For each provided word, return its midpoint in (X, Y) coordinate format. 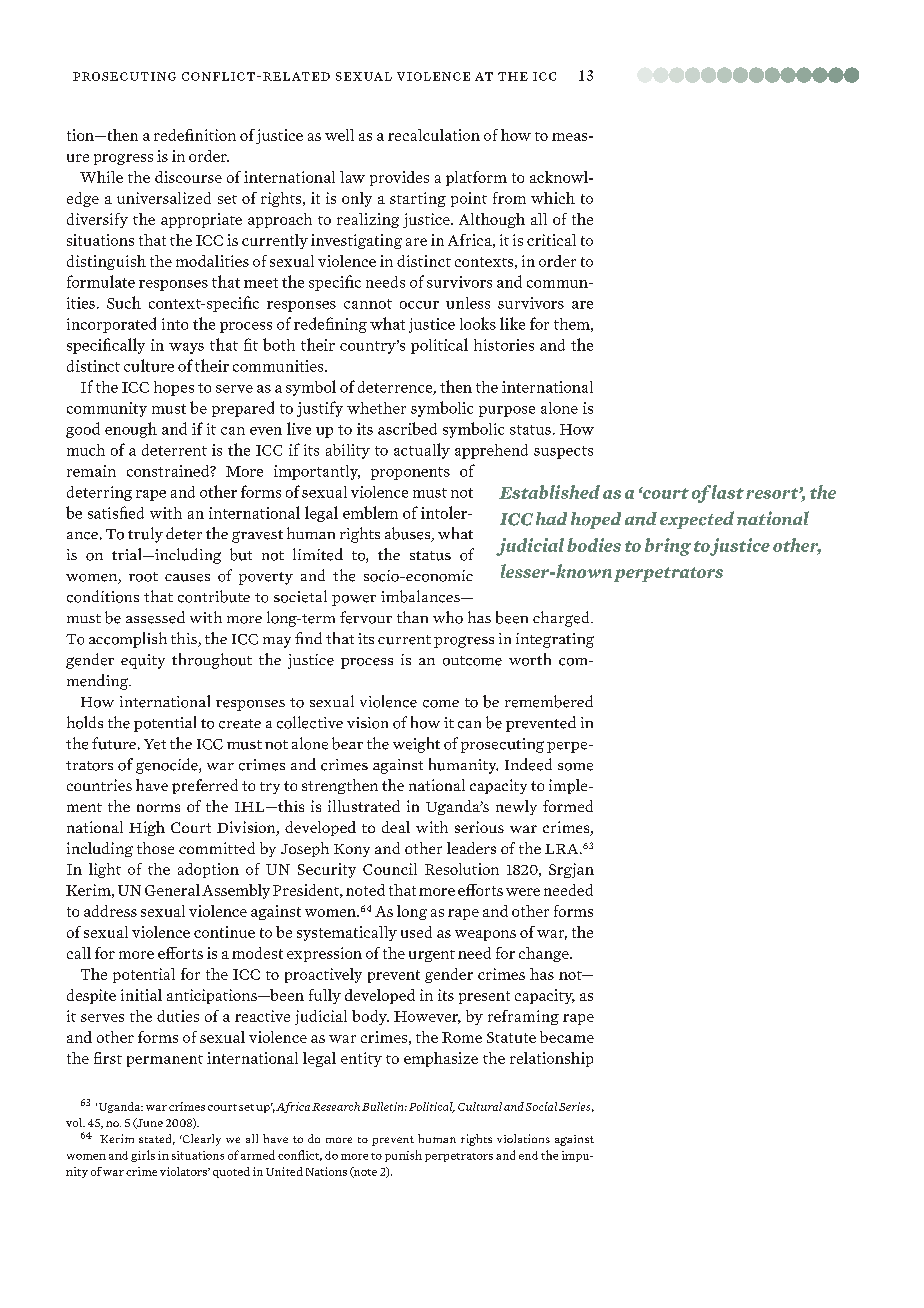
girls (143, 1156)
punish (403, 1156)
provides (399, 178)
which (553, 198)
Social (541, 1106)
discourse (188, 177)
